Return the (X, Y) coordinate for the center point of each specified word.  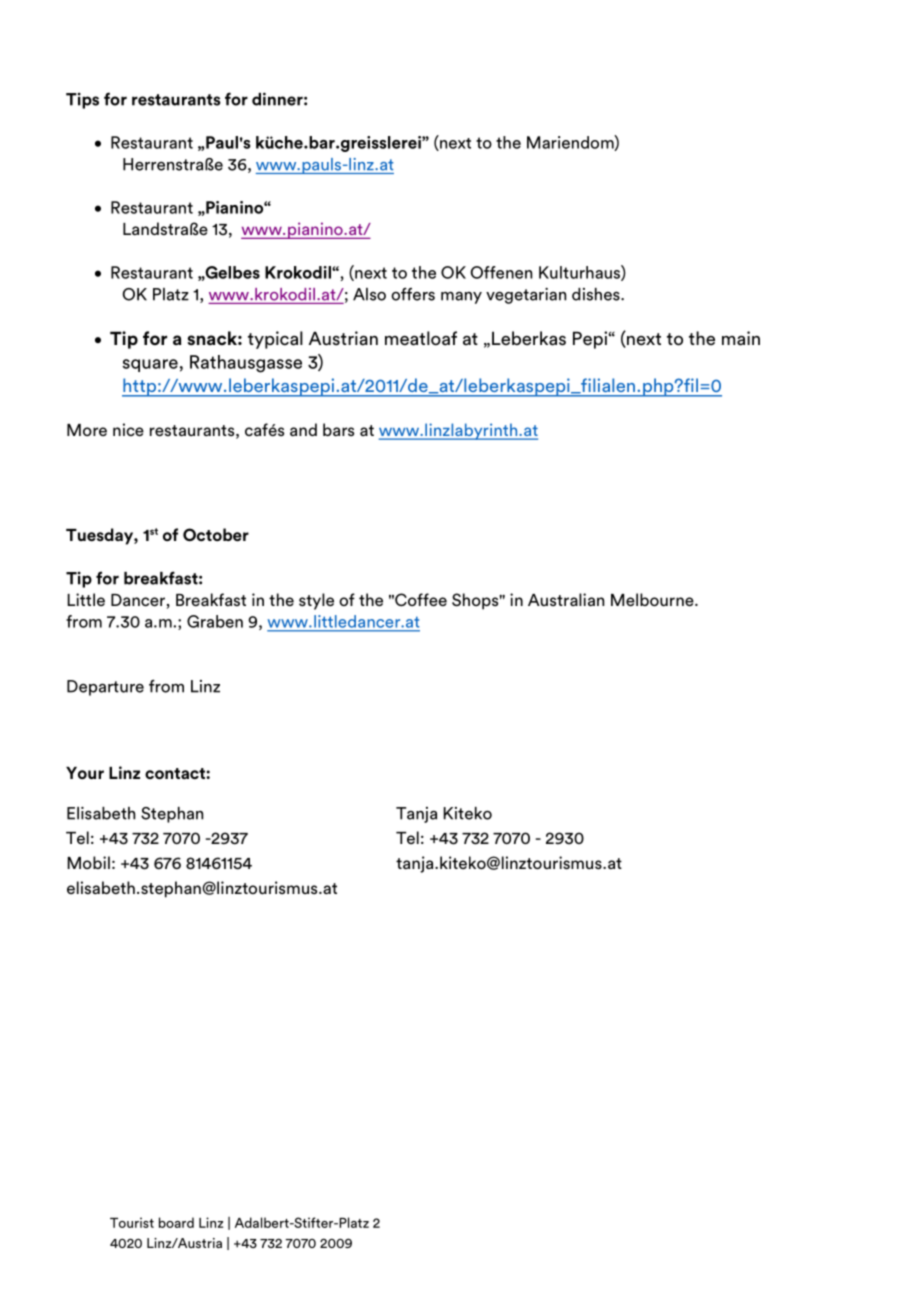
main (741, 338)
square (150, 365)
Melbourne (653, 600)
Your (85, 773)
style (316, 601)
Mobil (88, 862)
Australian (566, 600)
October (216, 535)
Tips (82, 100)
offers (413, 294)
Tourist (132, 1222)
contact (176, 774)
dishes (597, 294)
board (176, 1222)
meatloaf (421, 338)
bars (338, 430)
